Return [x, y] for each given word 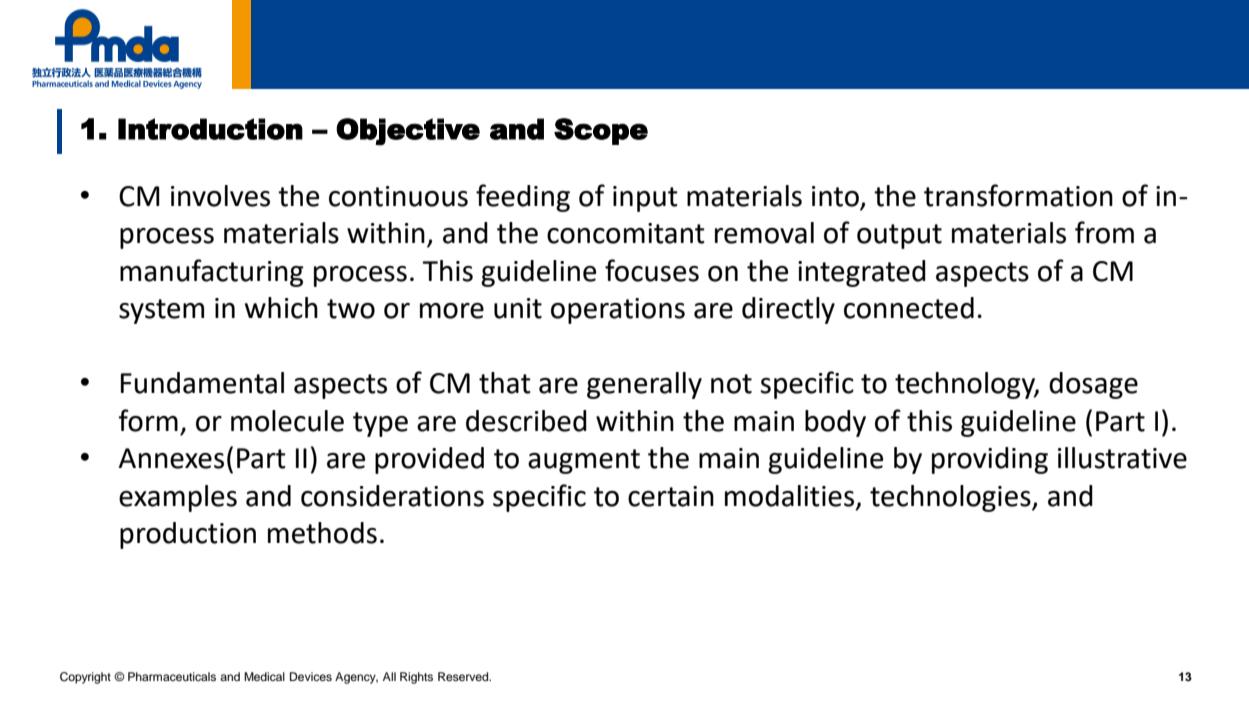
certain [671, 496]
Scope [601, 131]
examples [178, 498]
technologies [951, 498]
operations [618, 311]
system [161, 311]
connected [909, 308]
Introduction [210, 129]
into [835, 196]
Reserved [464, 676]
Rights [416, 678]
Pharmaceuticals [172, 676]
